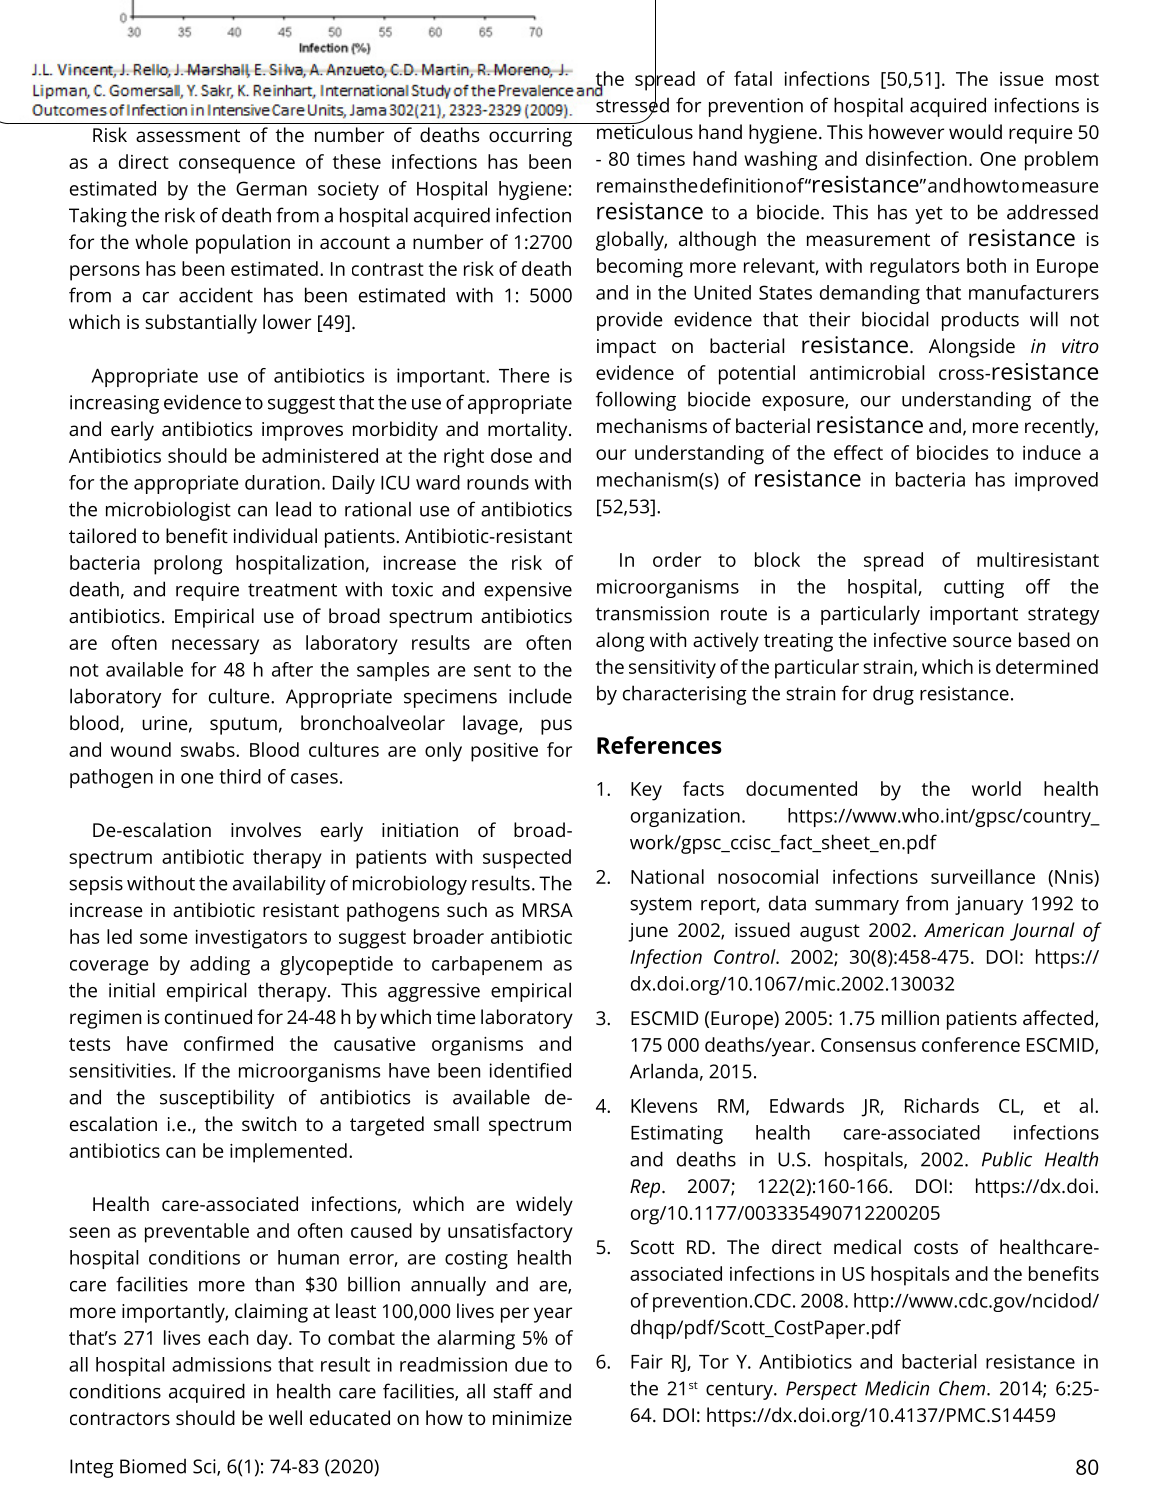 The image size is (1168, 1512). I want to click on assessment, so click(188, 135).
